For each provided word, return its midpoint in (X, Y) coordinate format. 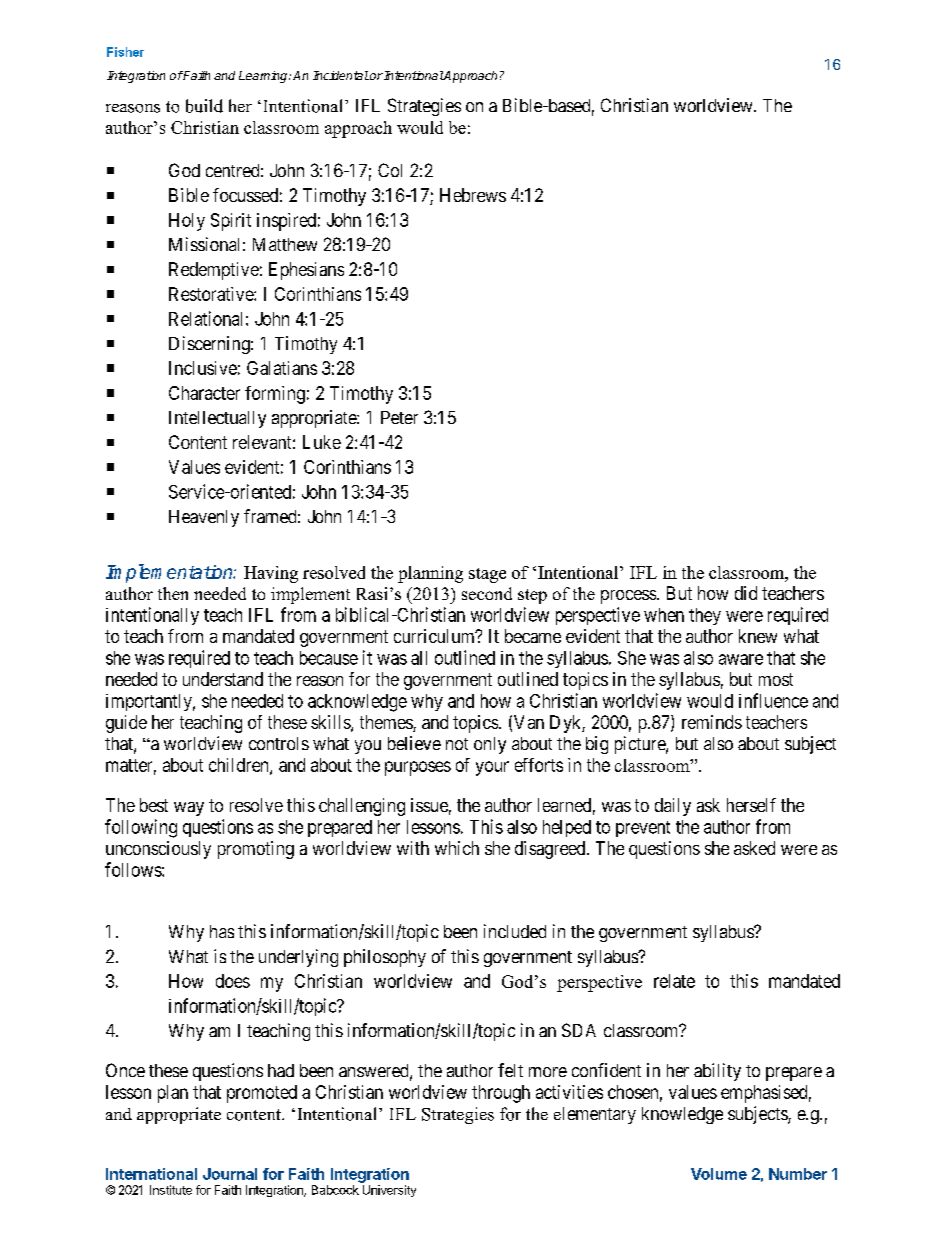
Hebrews (473, 195)
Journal (230, 1174)
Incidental (341, 75)
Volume (719, 1174)
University (389, 1191)
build (204, 106)
